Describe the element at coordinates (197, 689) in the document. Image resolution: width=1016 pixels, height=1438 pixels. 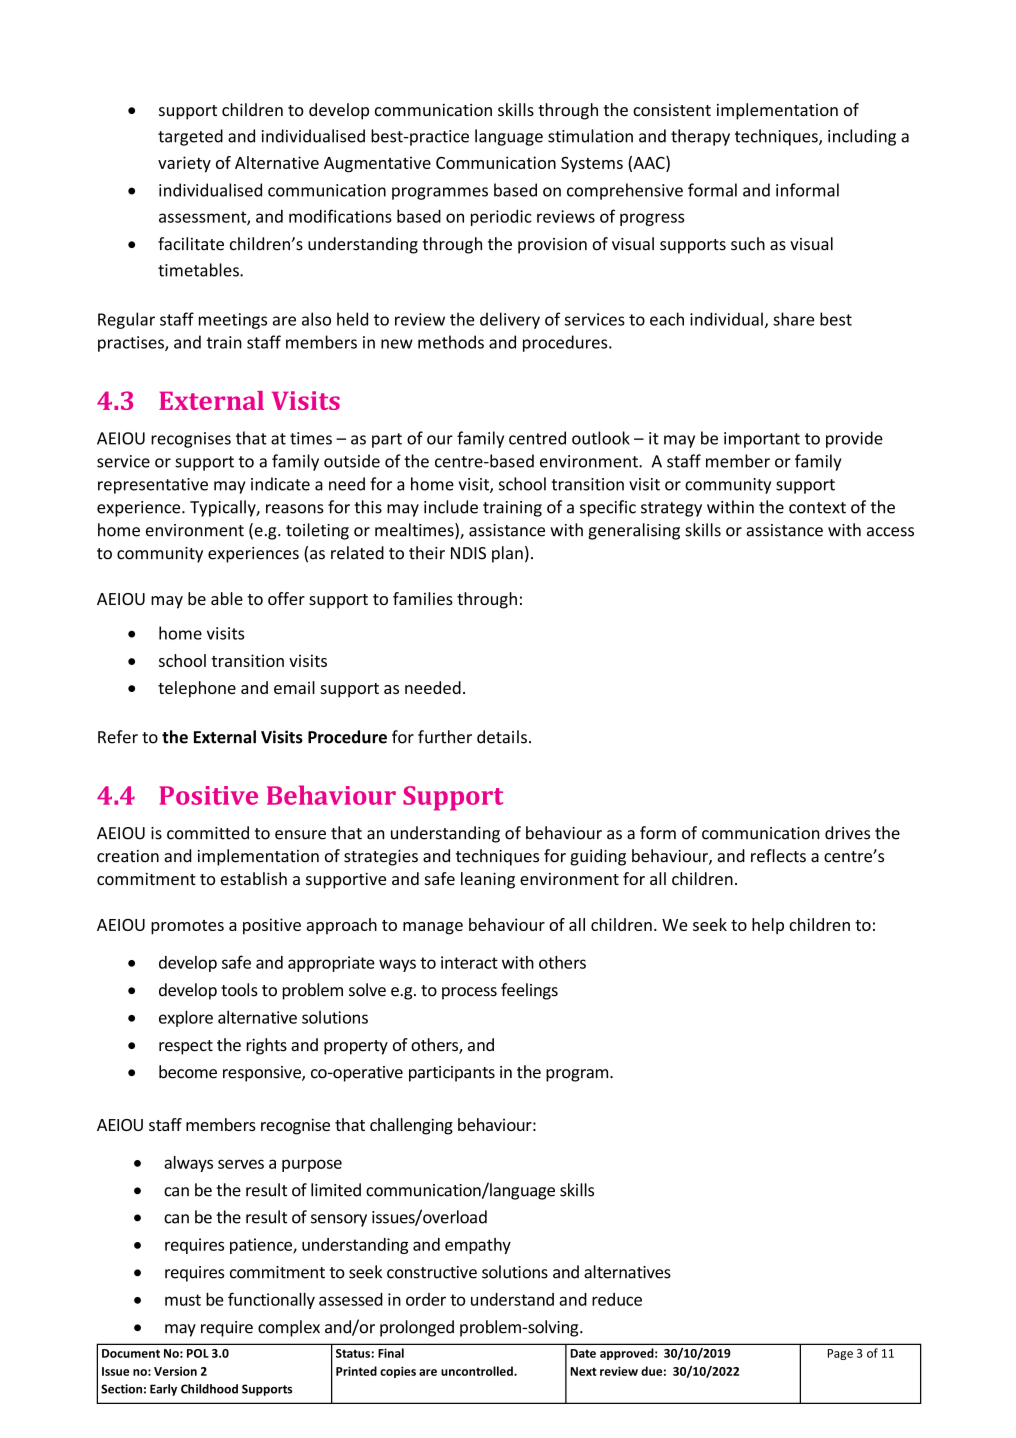
I see `telephone` at that location.
